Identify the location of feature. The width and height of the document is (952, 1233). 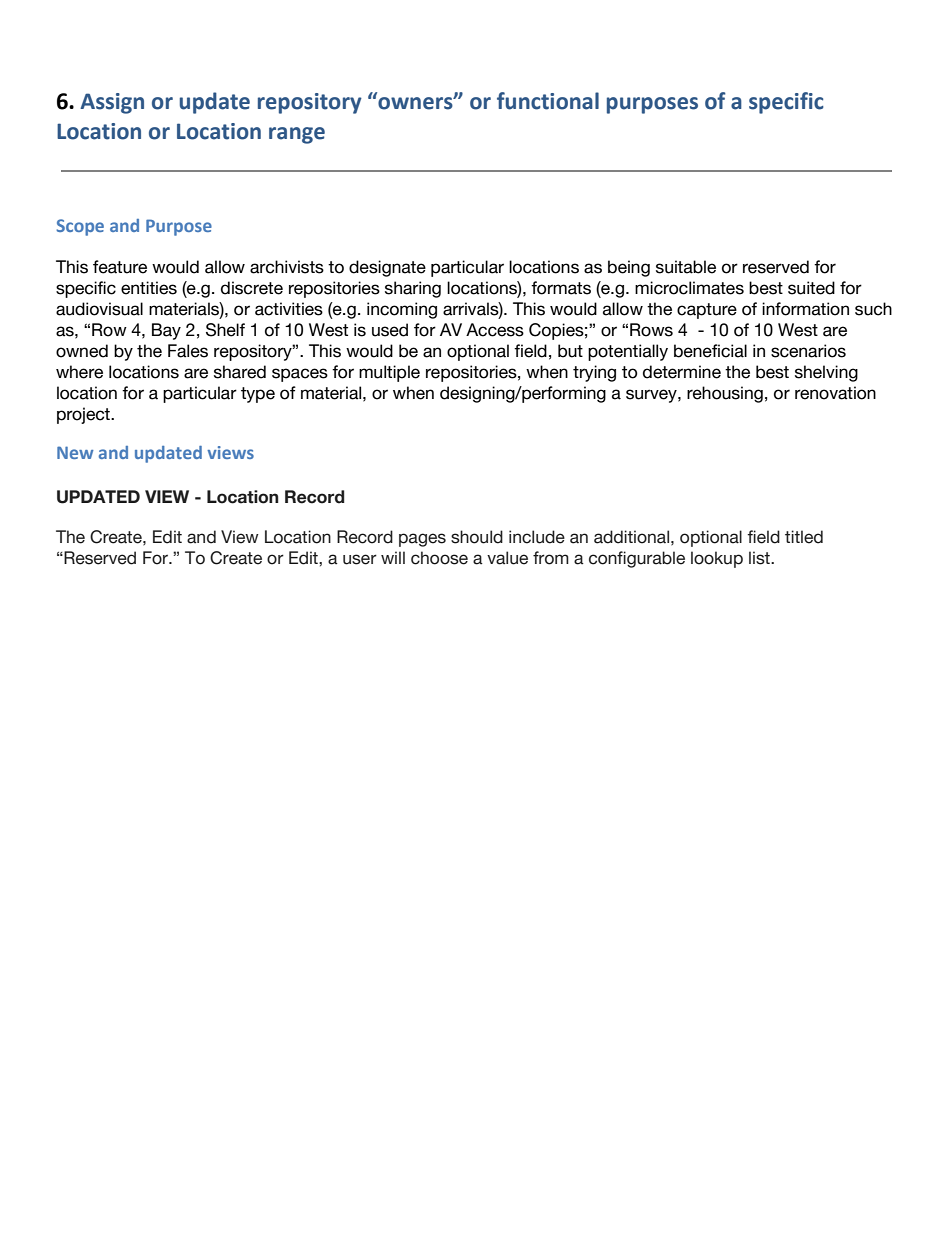
(120, 267).
